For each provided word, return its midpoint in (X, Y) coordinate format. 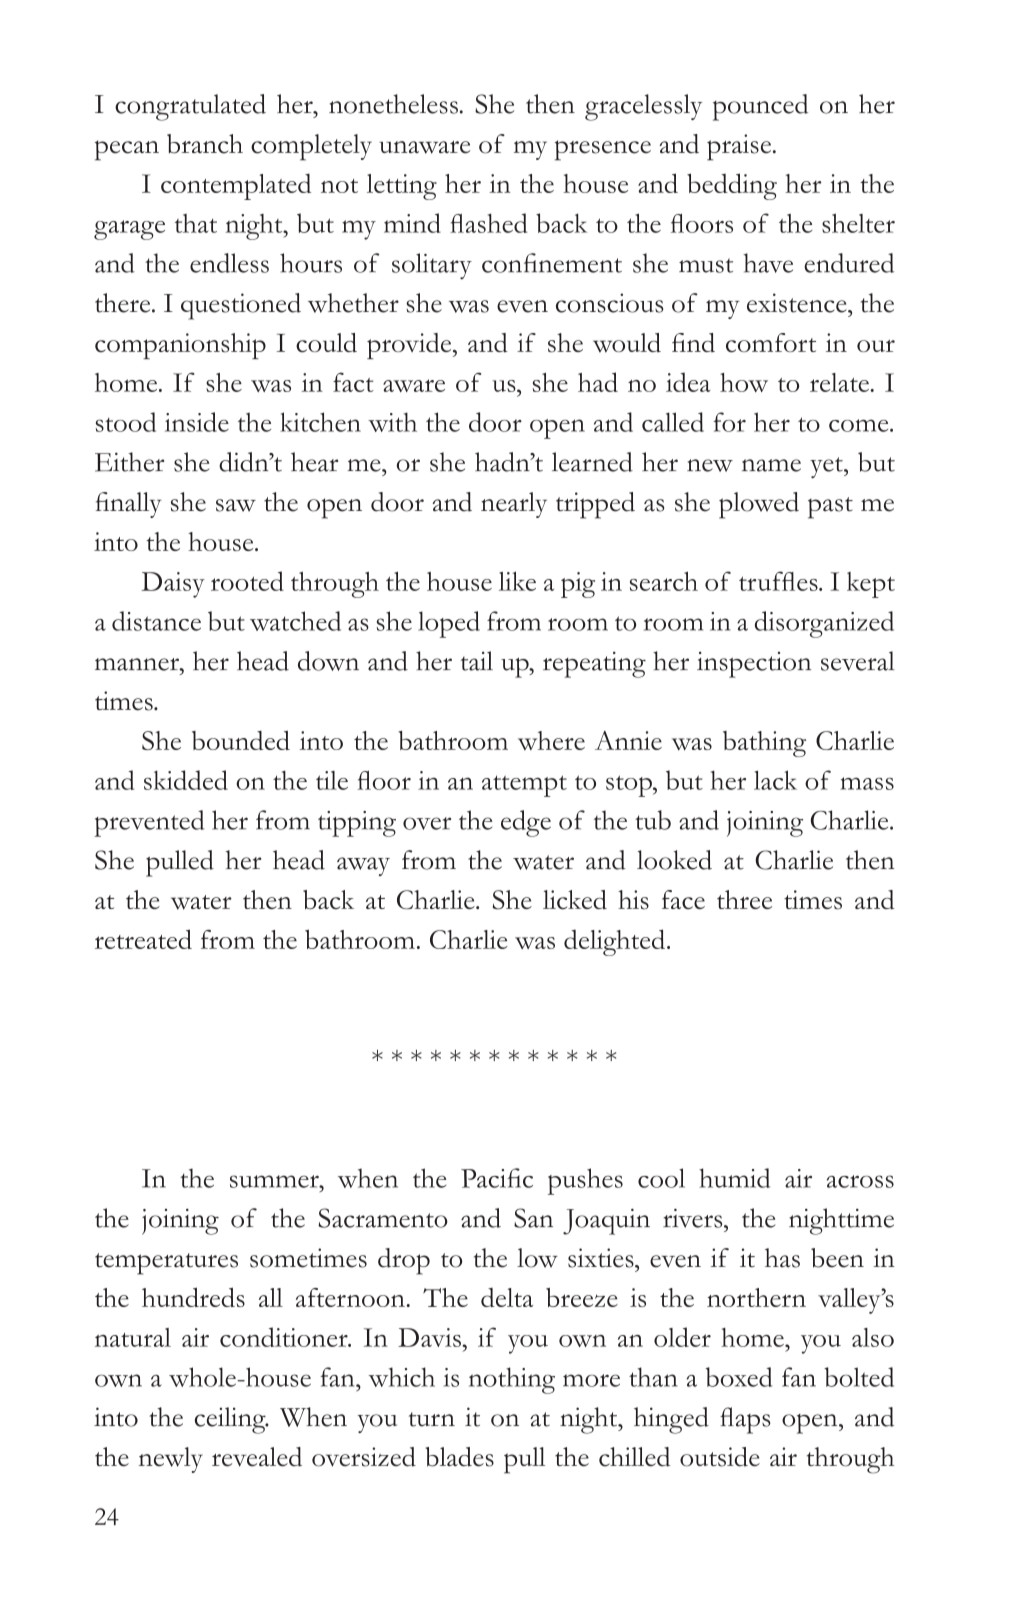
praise (740, 147)
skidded (186, 780)
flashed (488, 223)
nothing (512, 1380)
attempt (524, 786)
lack (775, 780)
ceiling (231, 1420)
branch (205, 144)
